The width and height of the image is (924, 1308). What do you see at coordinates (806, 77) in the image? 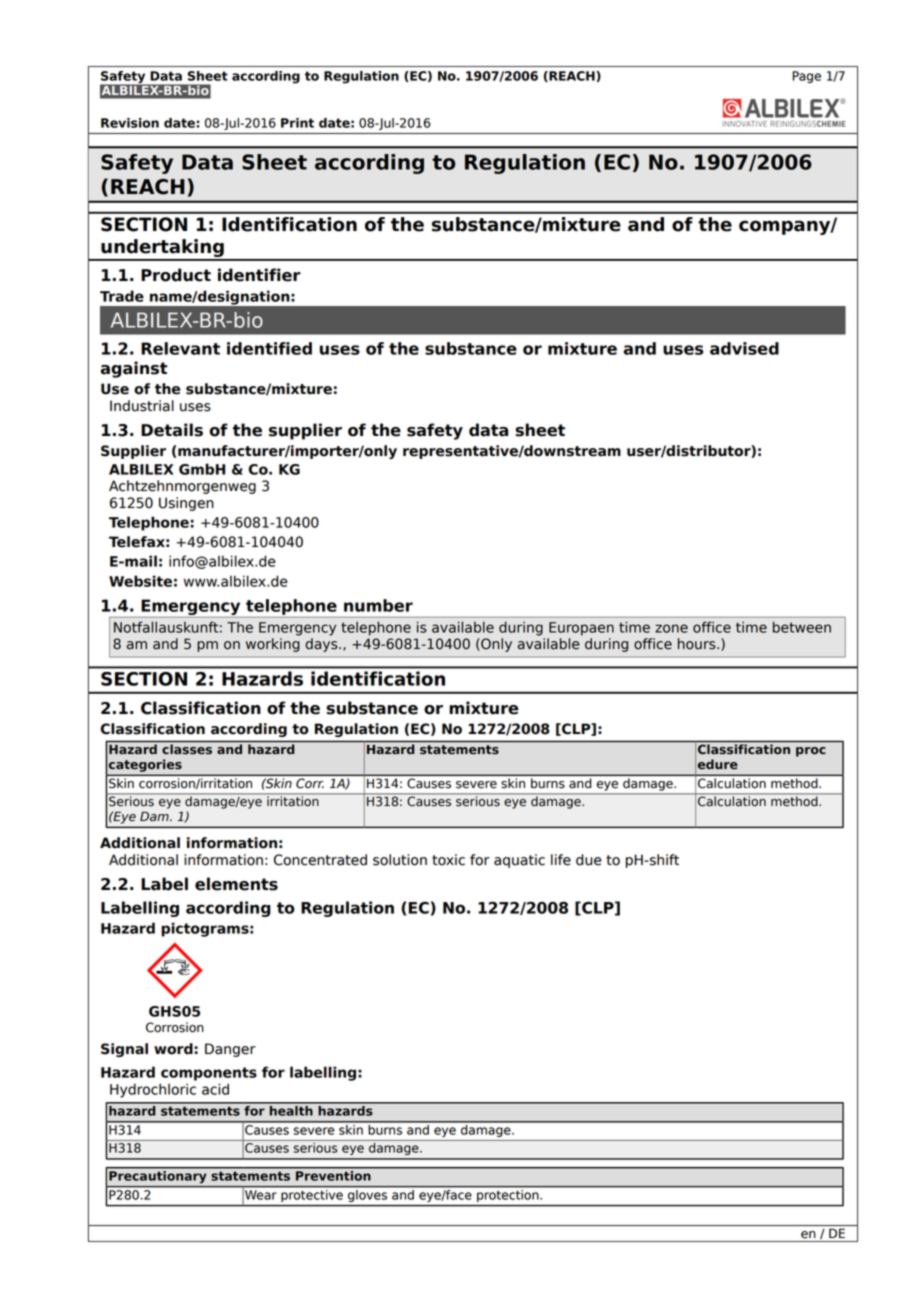
I see `Page` at bounding box center [806, 77].
